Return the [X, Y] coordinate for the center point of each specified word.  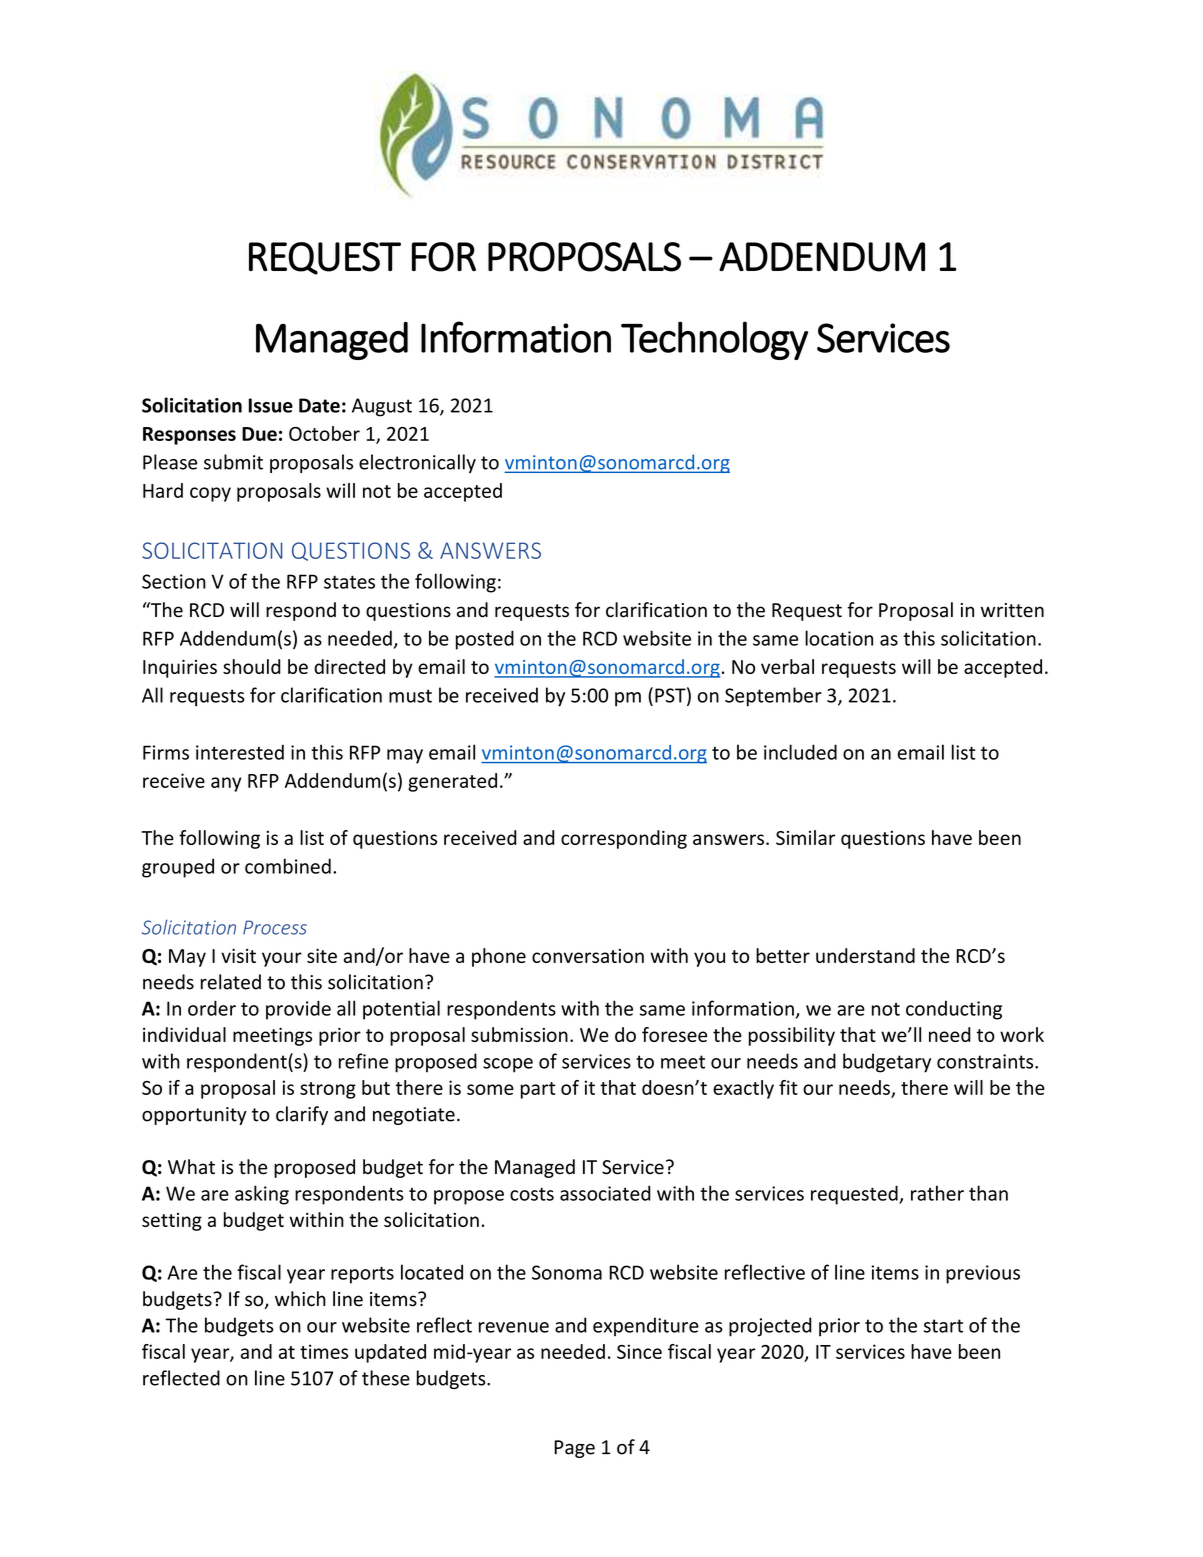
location [839, 638]
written [1012, 610]
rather [937, 1193]
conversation [588, 956]
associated [605, 1193]
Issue [271, 405]
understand [865, 955]
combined [288, 866]
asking [262, 1195]
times [324, 1351]
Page [574, 1449]
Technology [714, 340]
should [252, 666]
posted [485, 640]
